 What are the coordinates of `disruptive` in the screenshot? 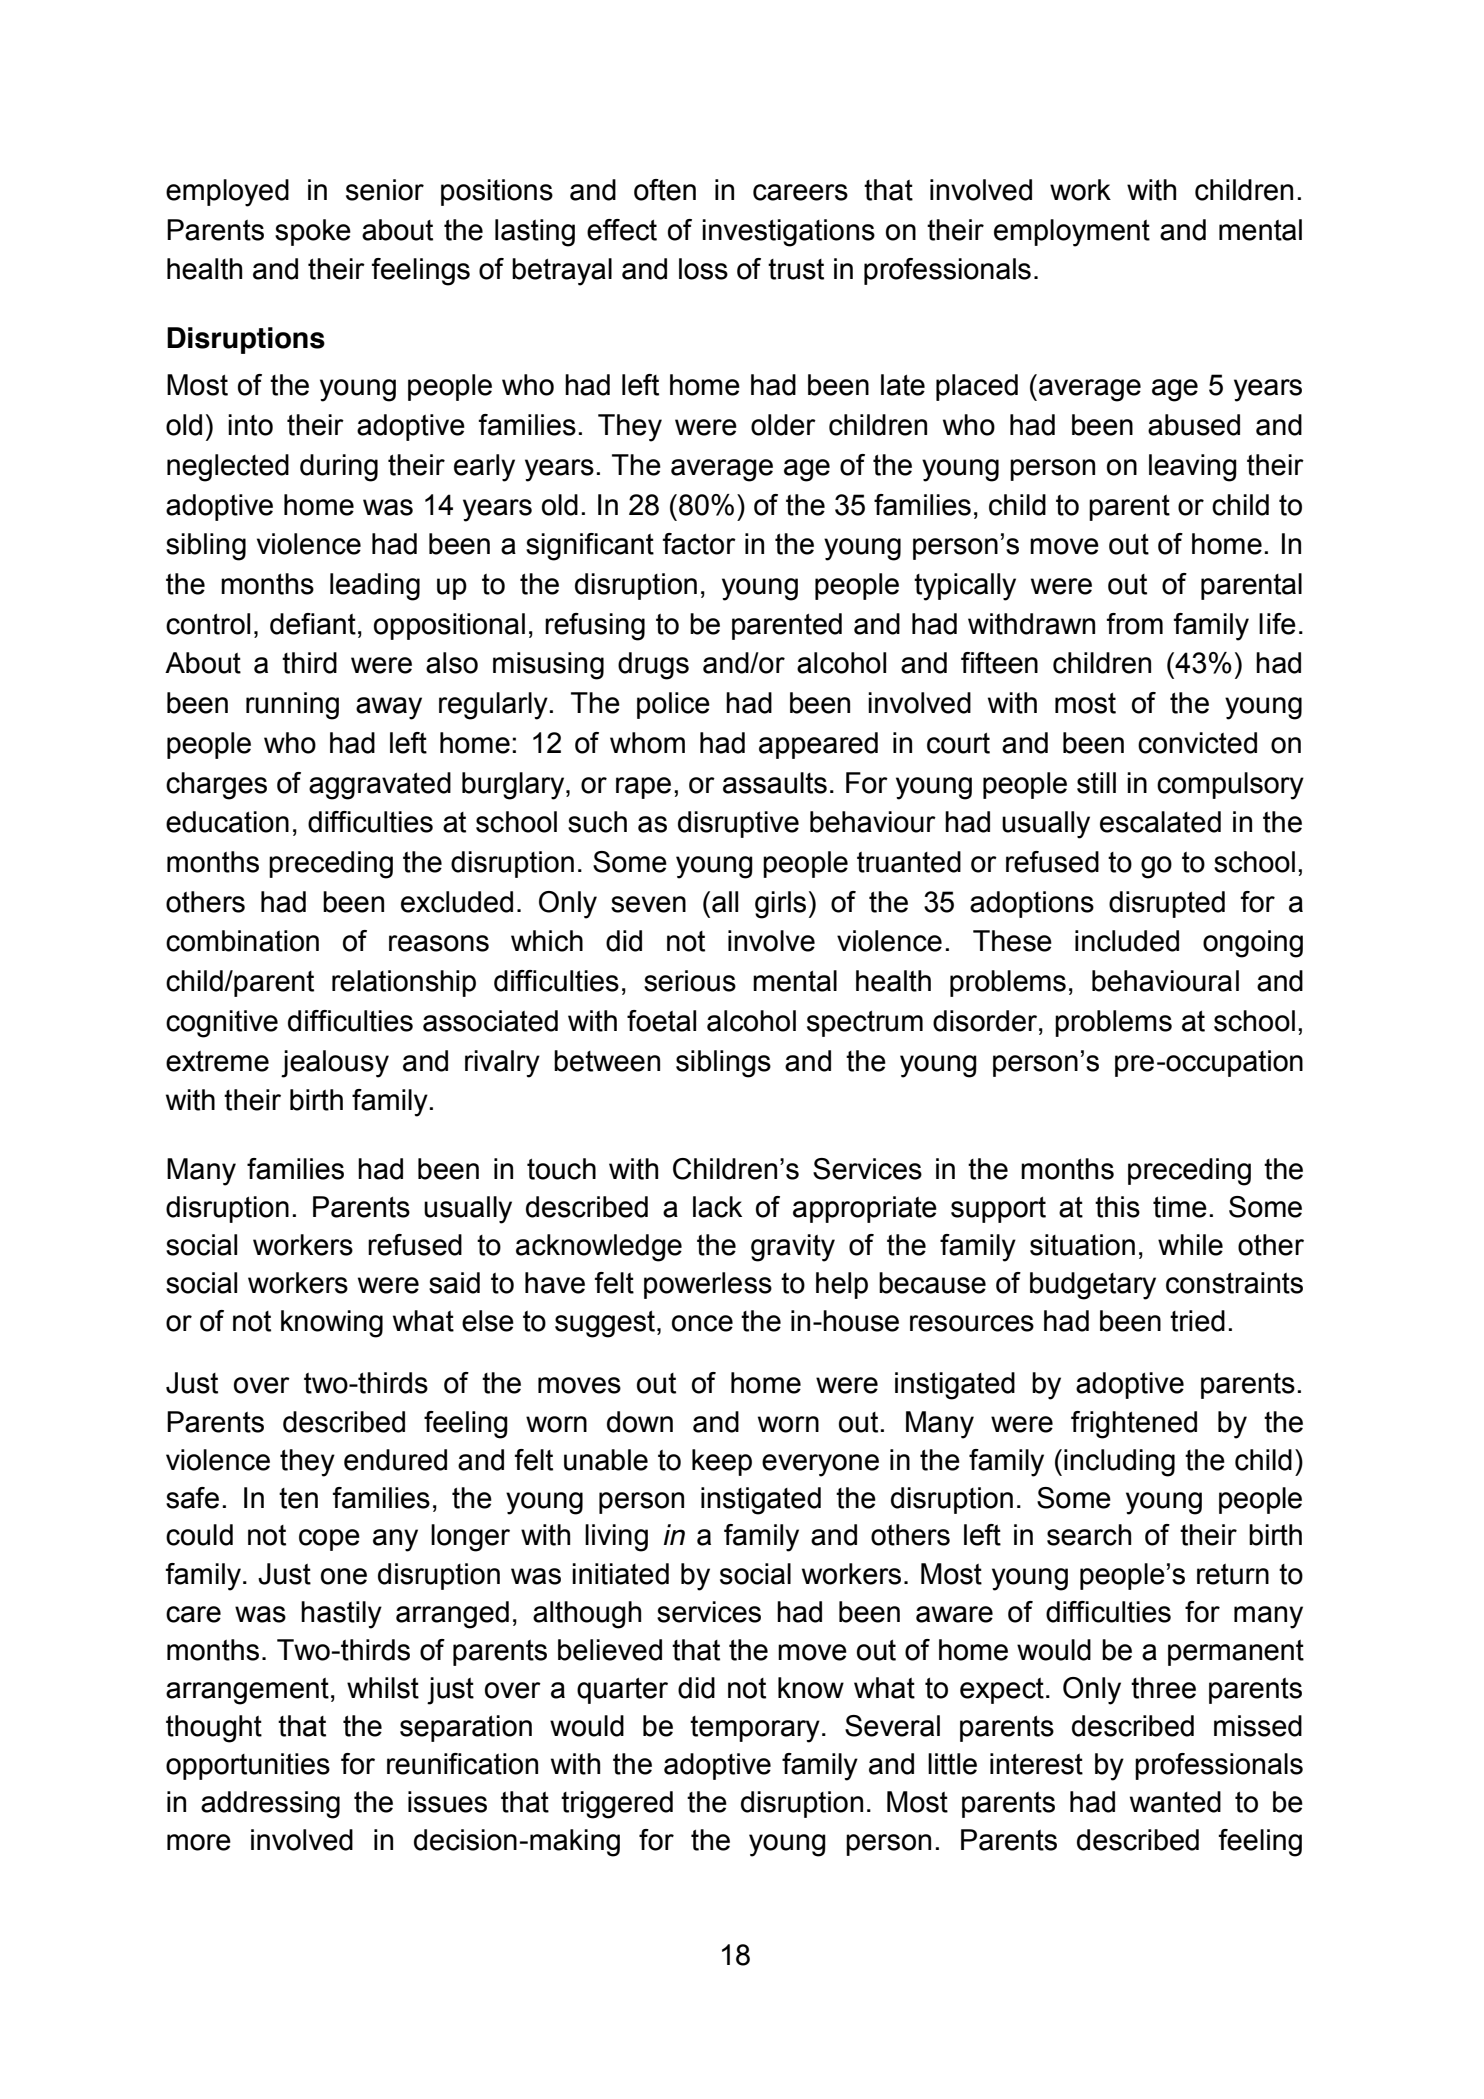 It's located at (738, 824).
